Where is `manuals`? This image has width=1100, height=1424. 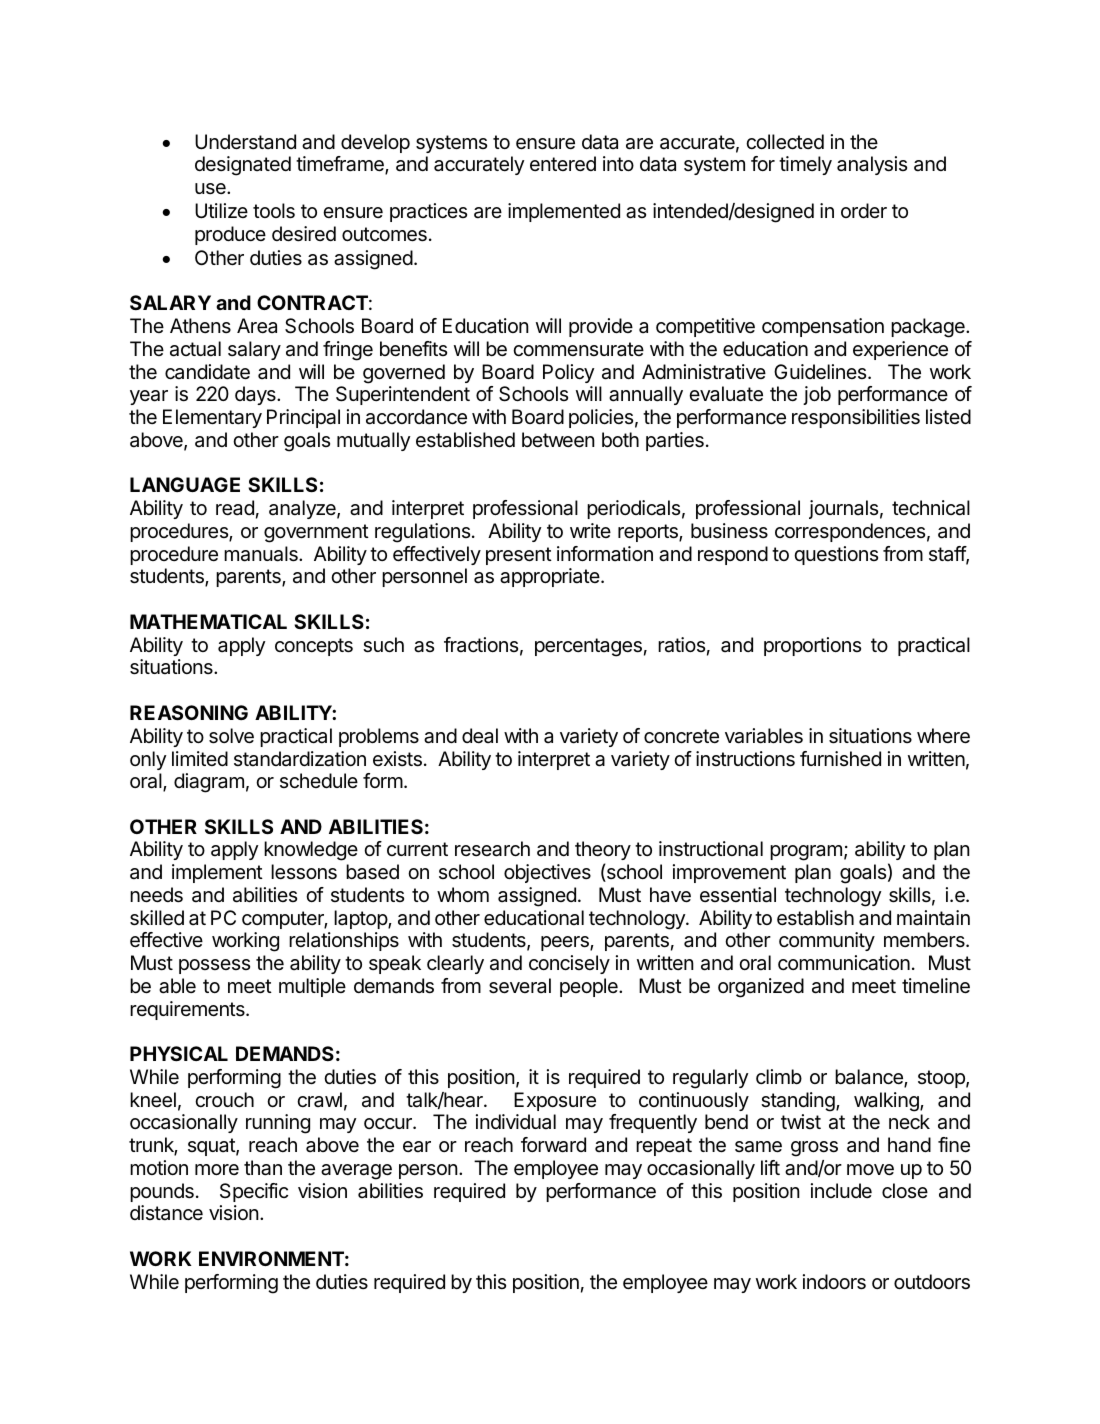
manuals is located at coordinates (262, 554).
